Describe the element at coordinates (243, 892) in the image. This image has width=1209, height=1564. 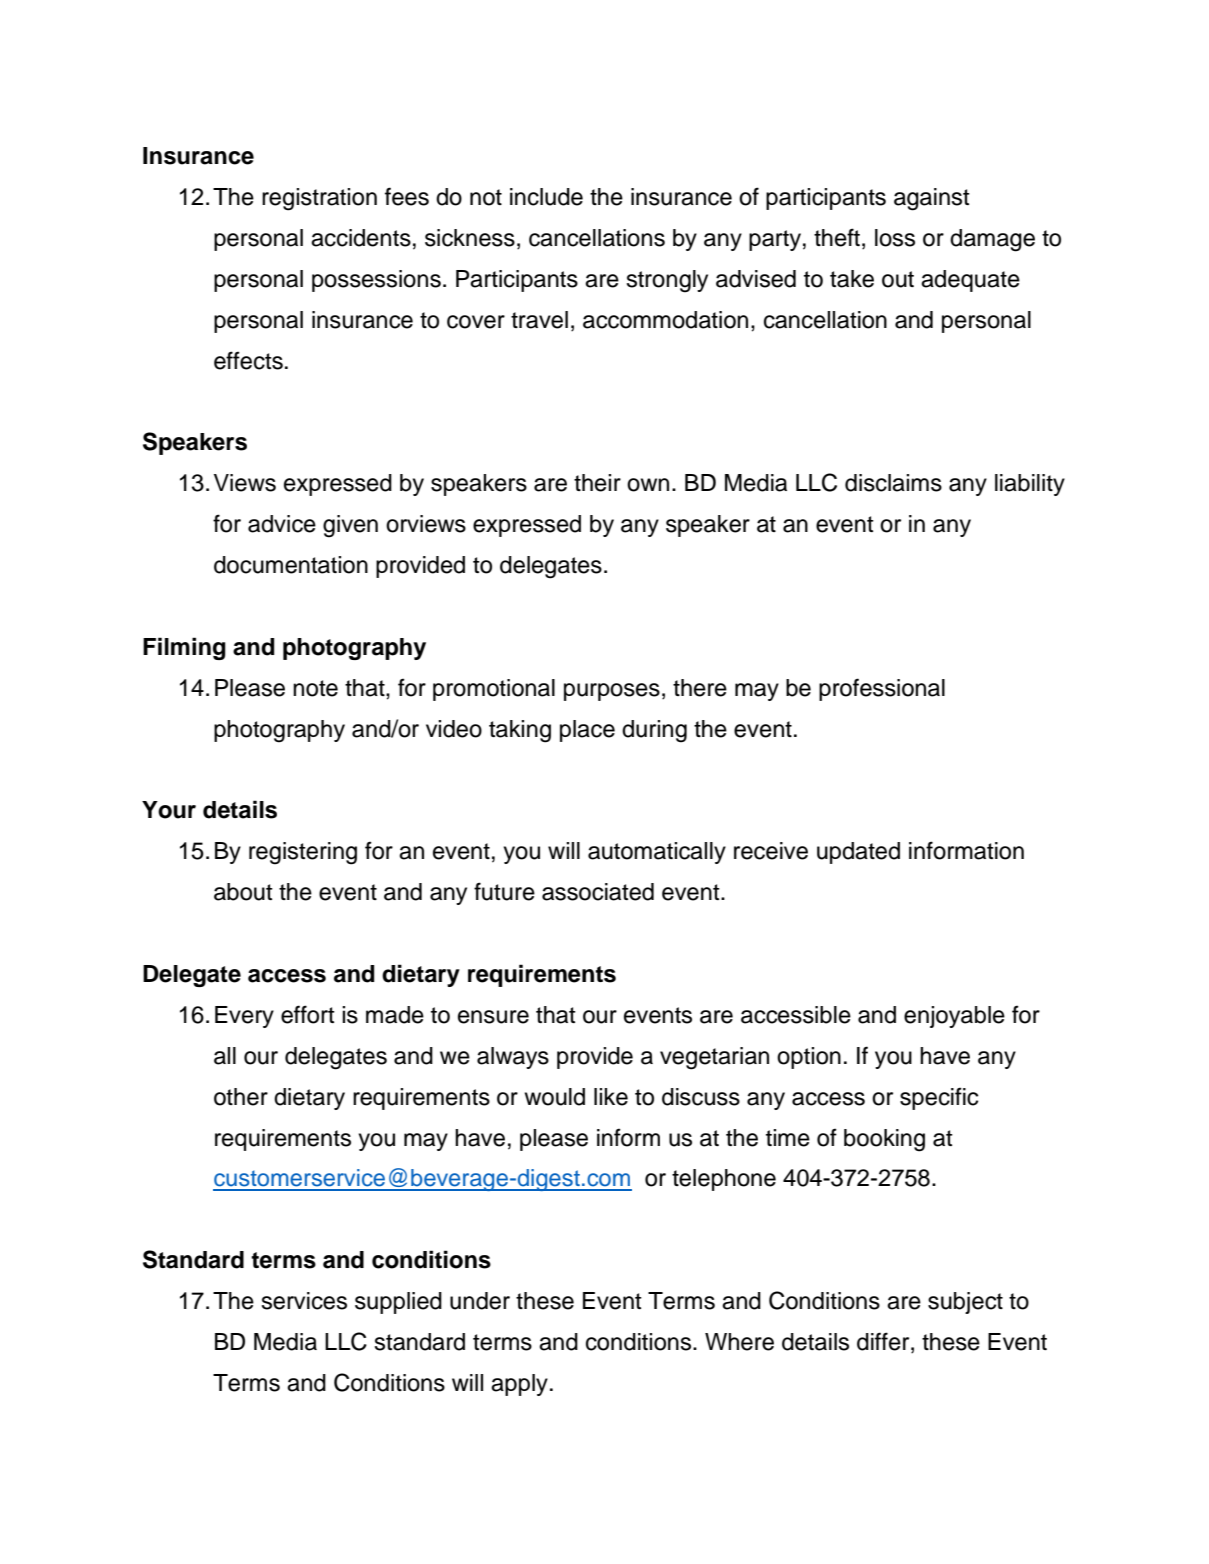
I see `about` at that location.
